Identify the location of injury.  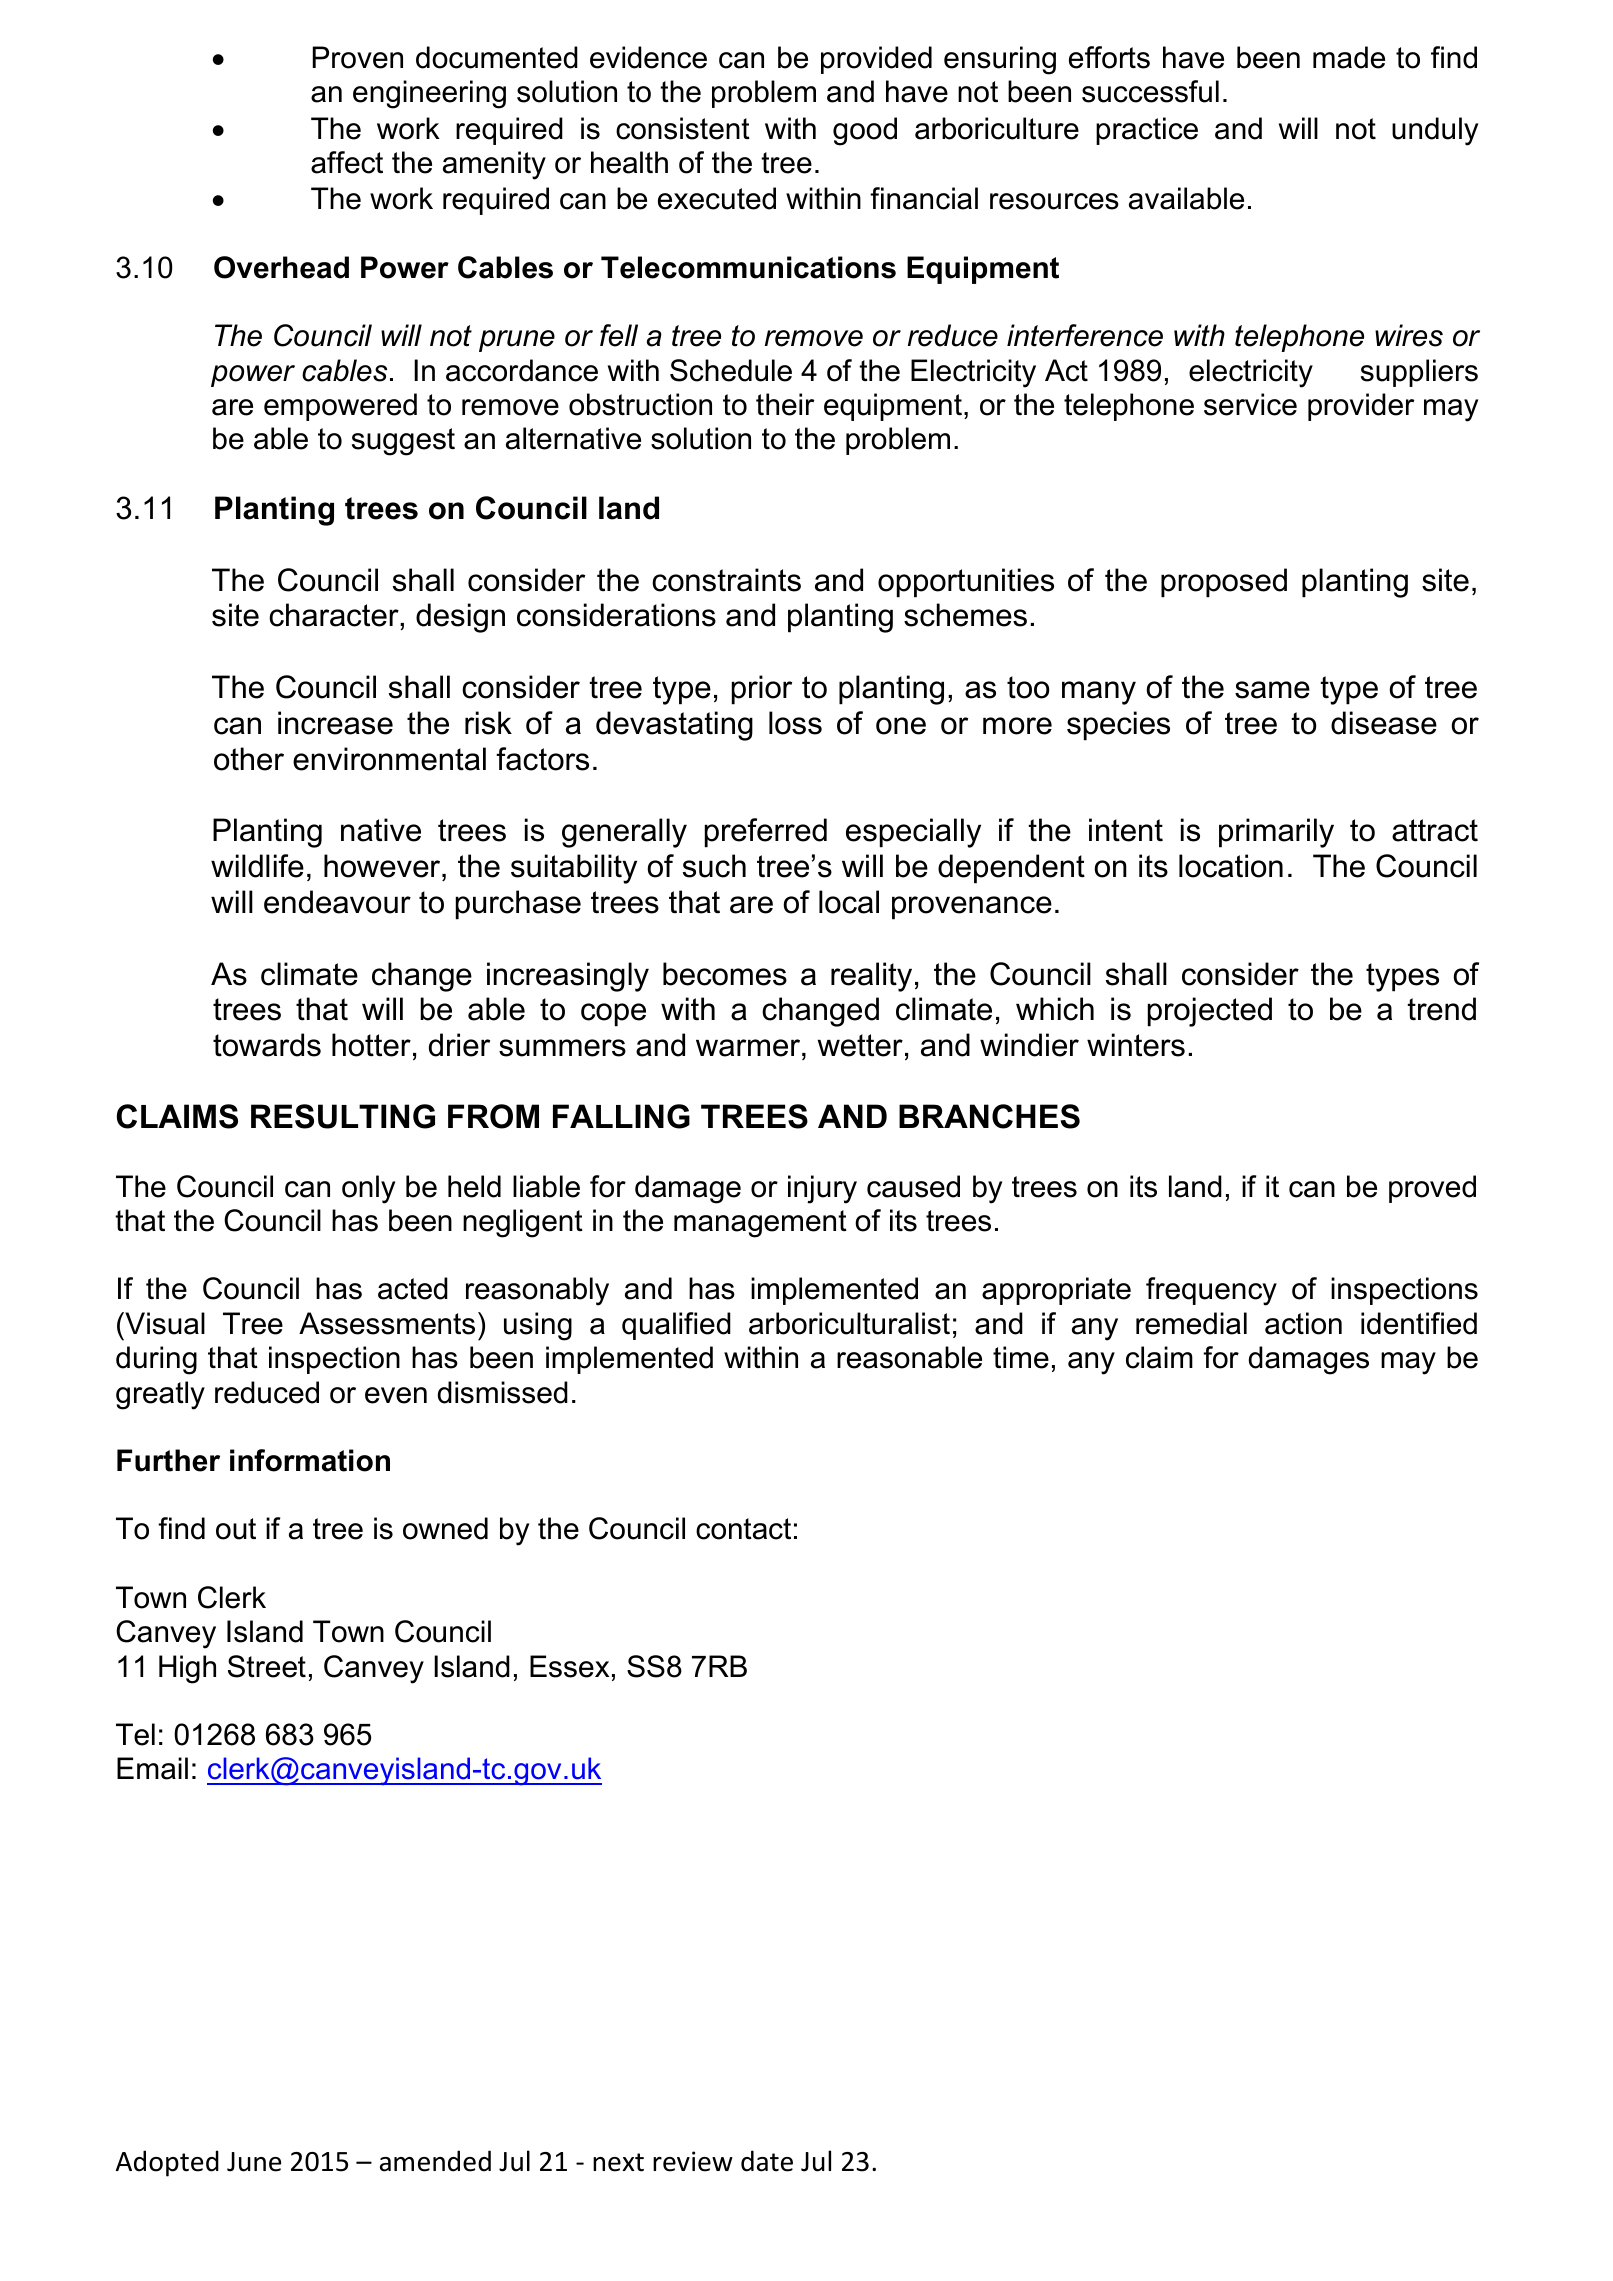
(822, 1189).
